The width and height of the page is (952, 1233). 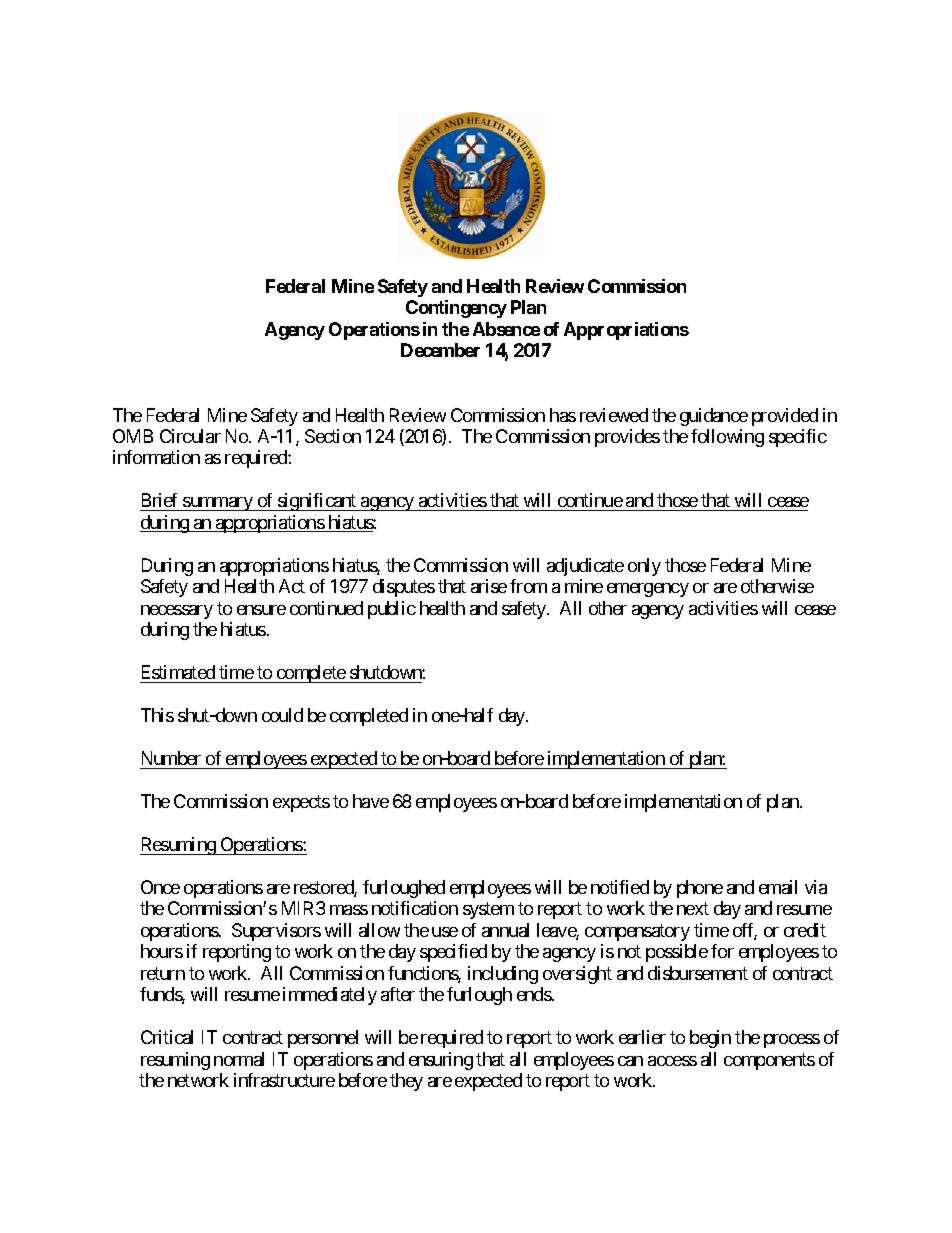 What do you see at coordinates (371, 801) in the page?
I see `have` at bounding box center [371, 801].
